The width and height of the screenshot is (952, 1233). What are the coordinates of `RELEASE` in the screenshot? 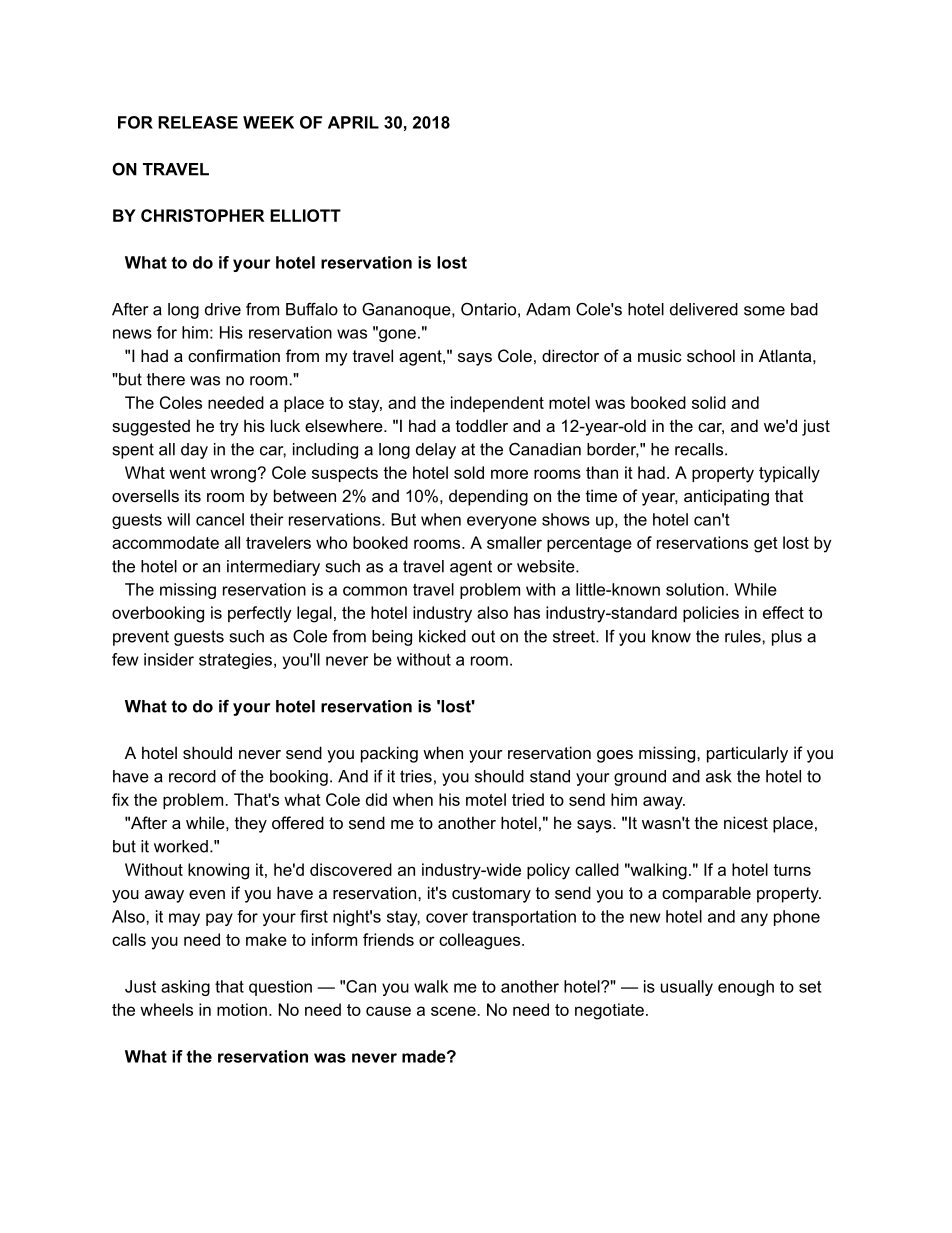 It's located at (198, 122).
